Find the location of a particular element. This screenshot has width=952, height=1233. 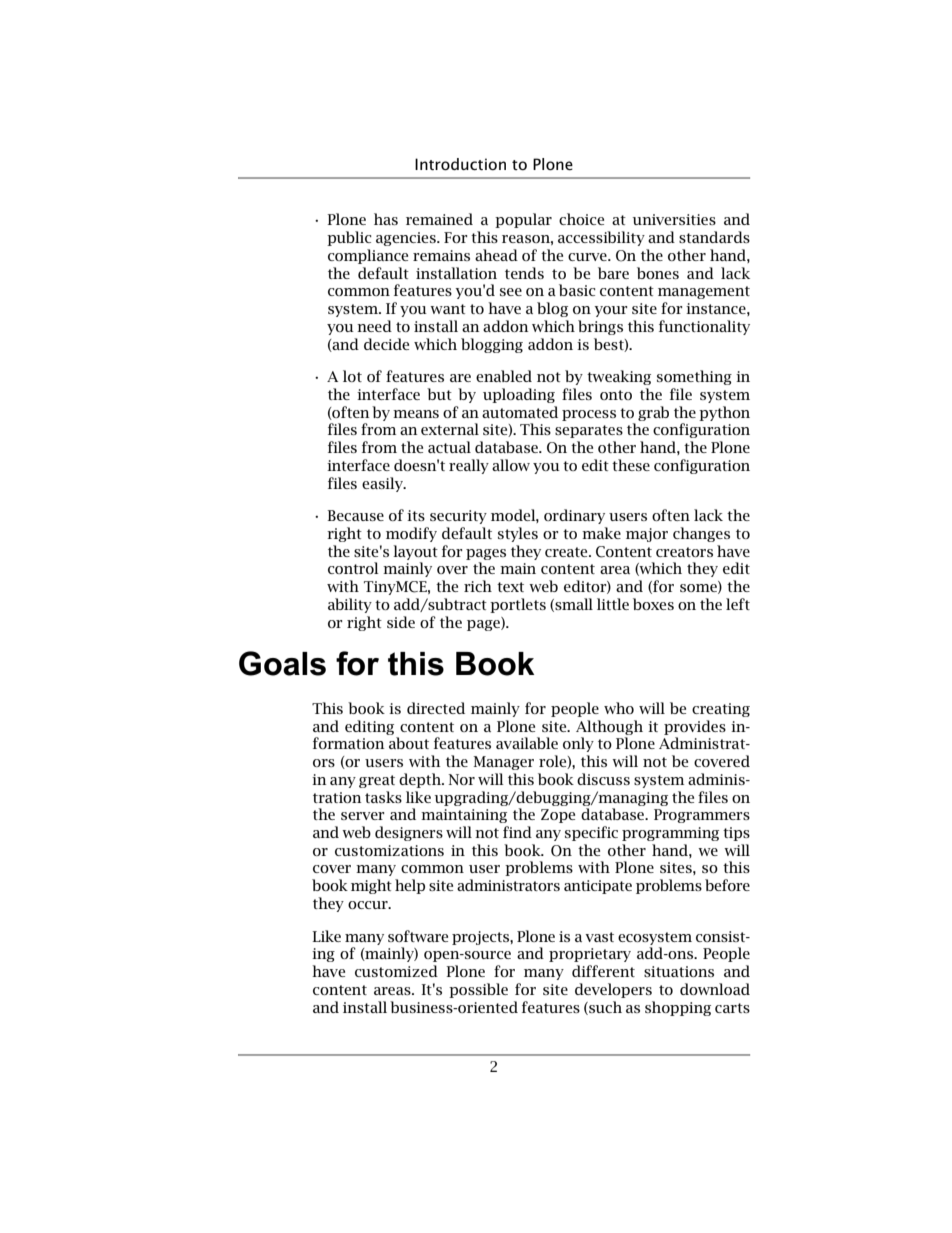

possible is located at coordinates (478, 990).
